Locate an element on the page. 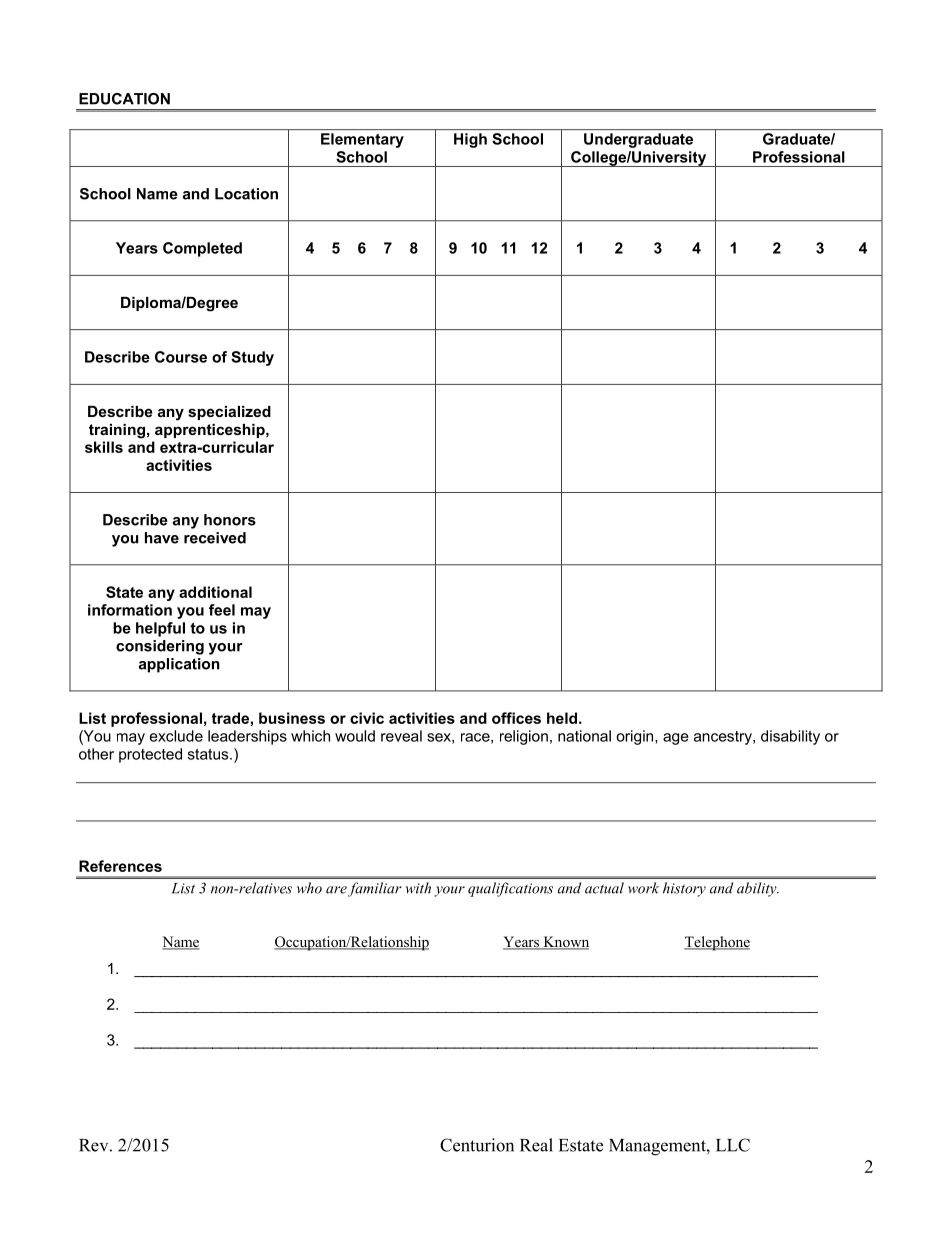  Location is located at coordinates (246, 194).
